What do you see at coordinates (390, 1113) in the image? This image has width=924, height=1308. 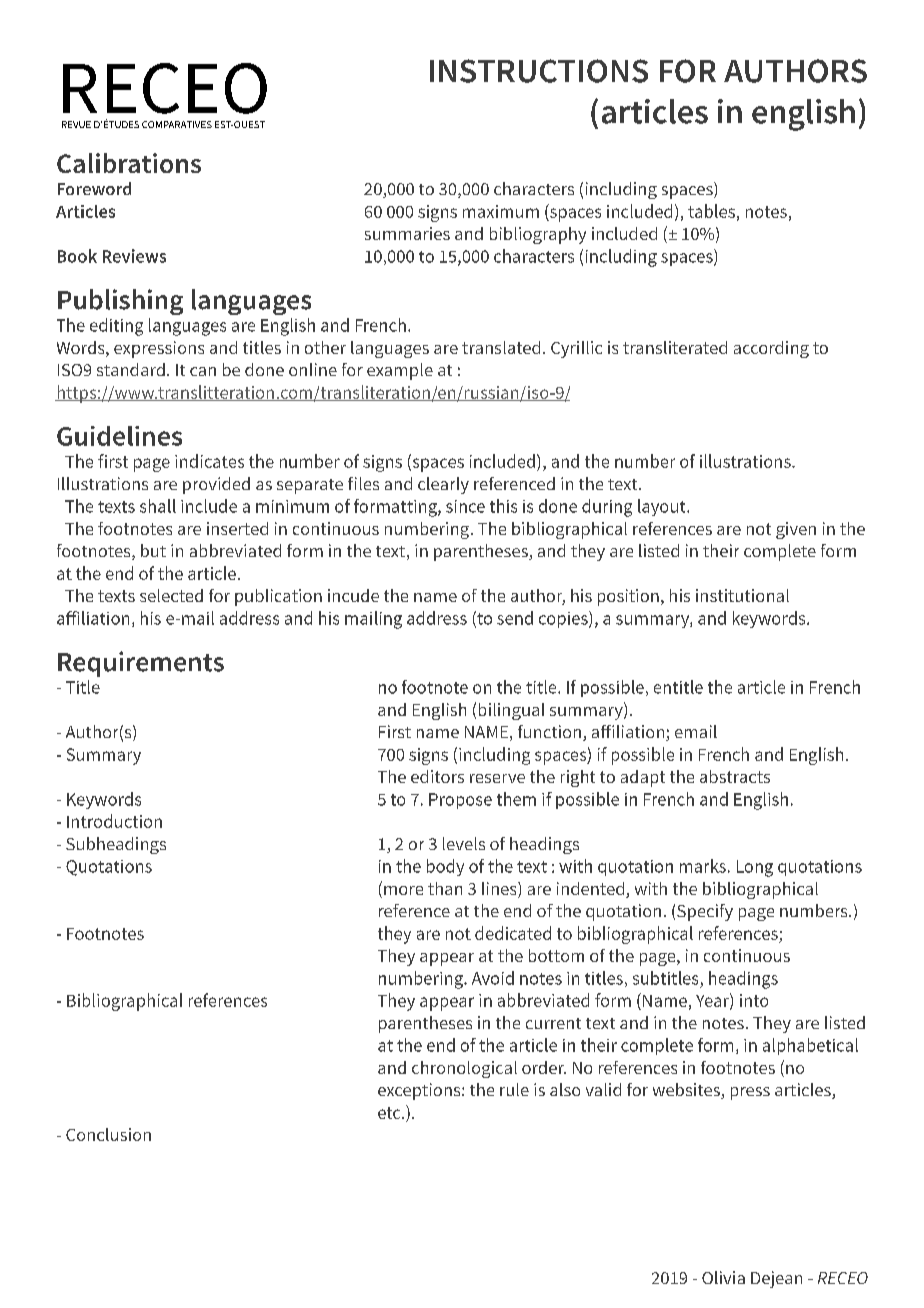 I see `etc` at bounding box center [390, 1113].
